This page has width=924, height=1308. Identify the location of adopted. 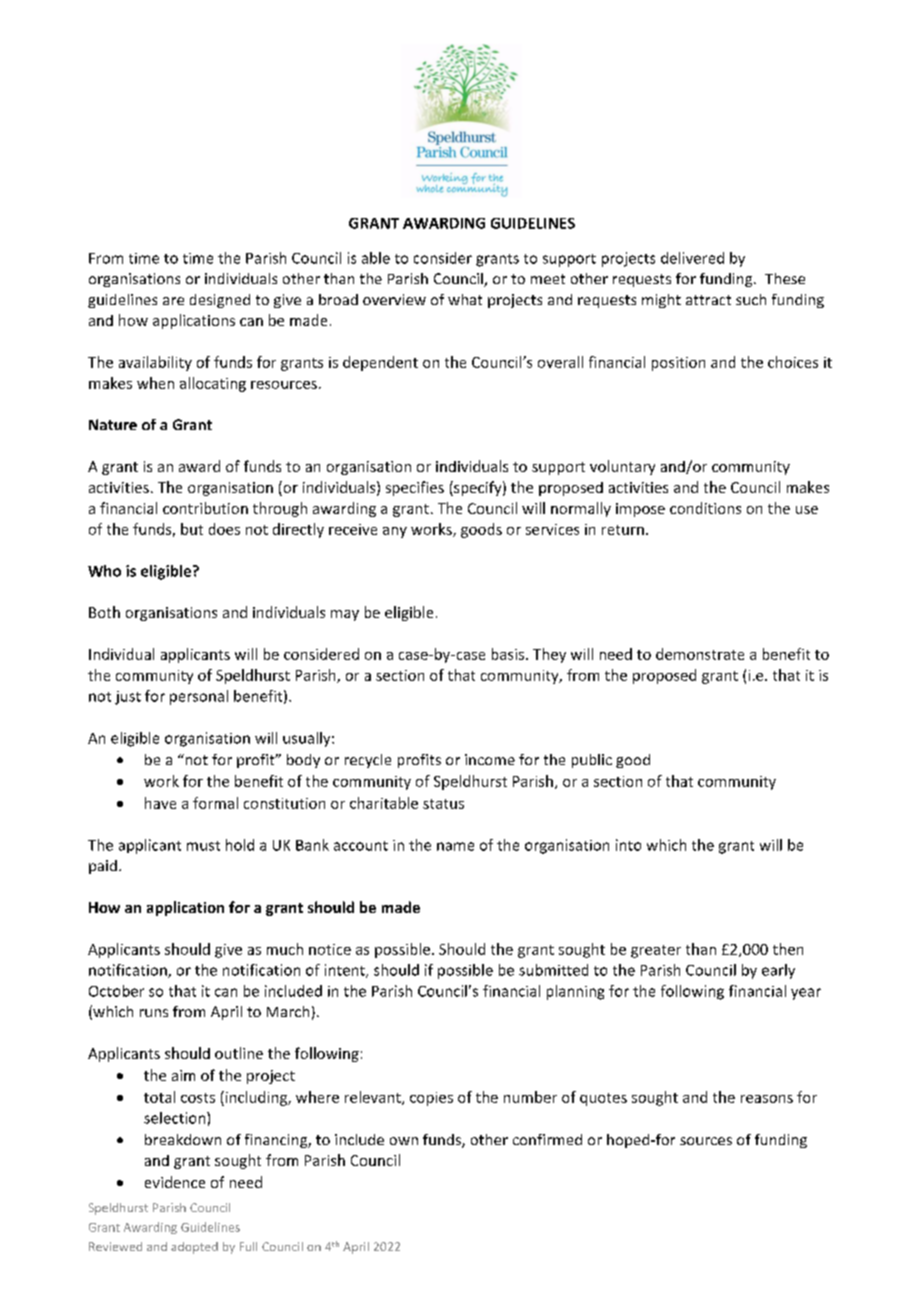
(194, 1248).
